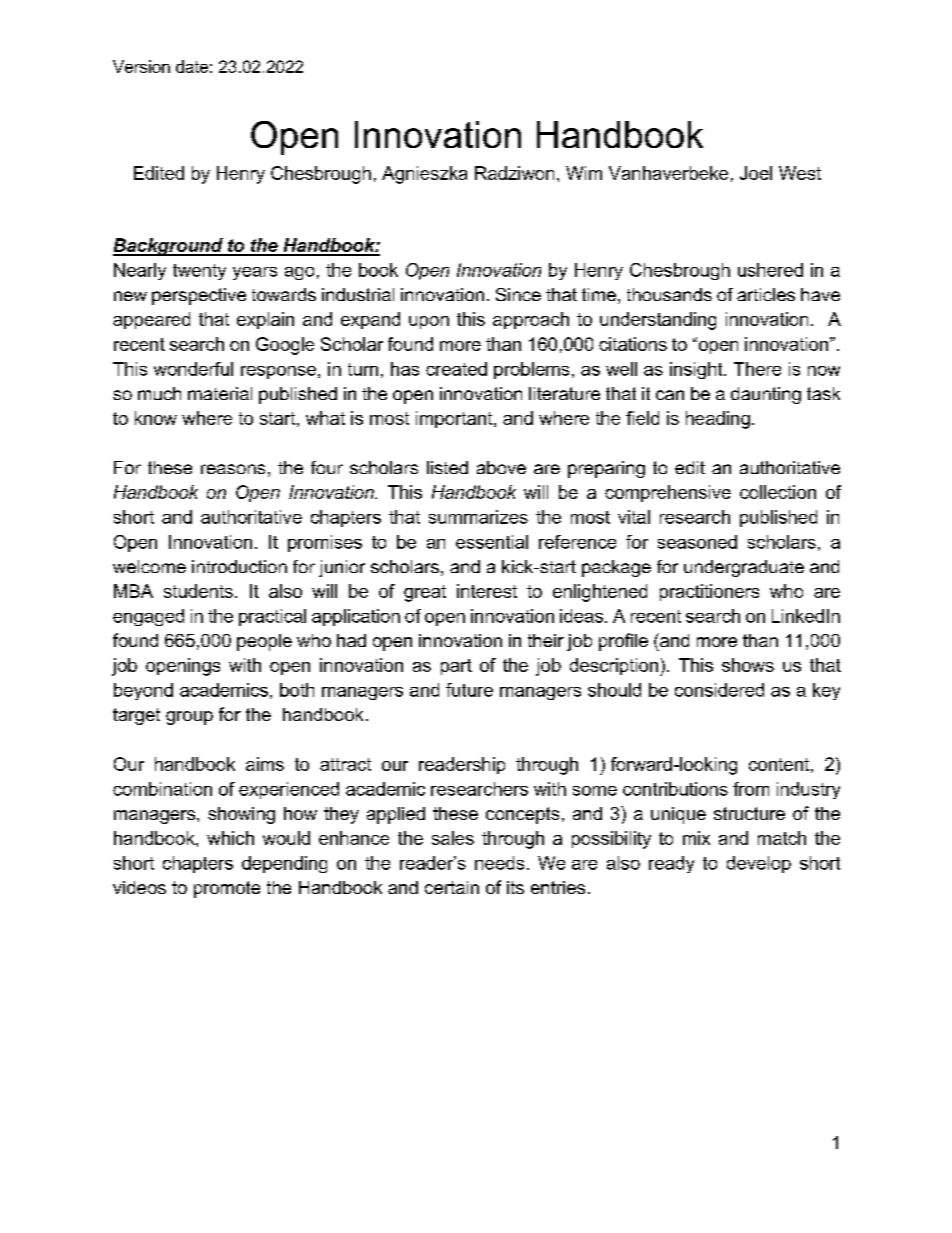 Image resolution: width=952 pixels, height=1233 pixels. What do you see at coordinates (719, 690) in the image?
I see `considered` at bounding box center [719, 690].
